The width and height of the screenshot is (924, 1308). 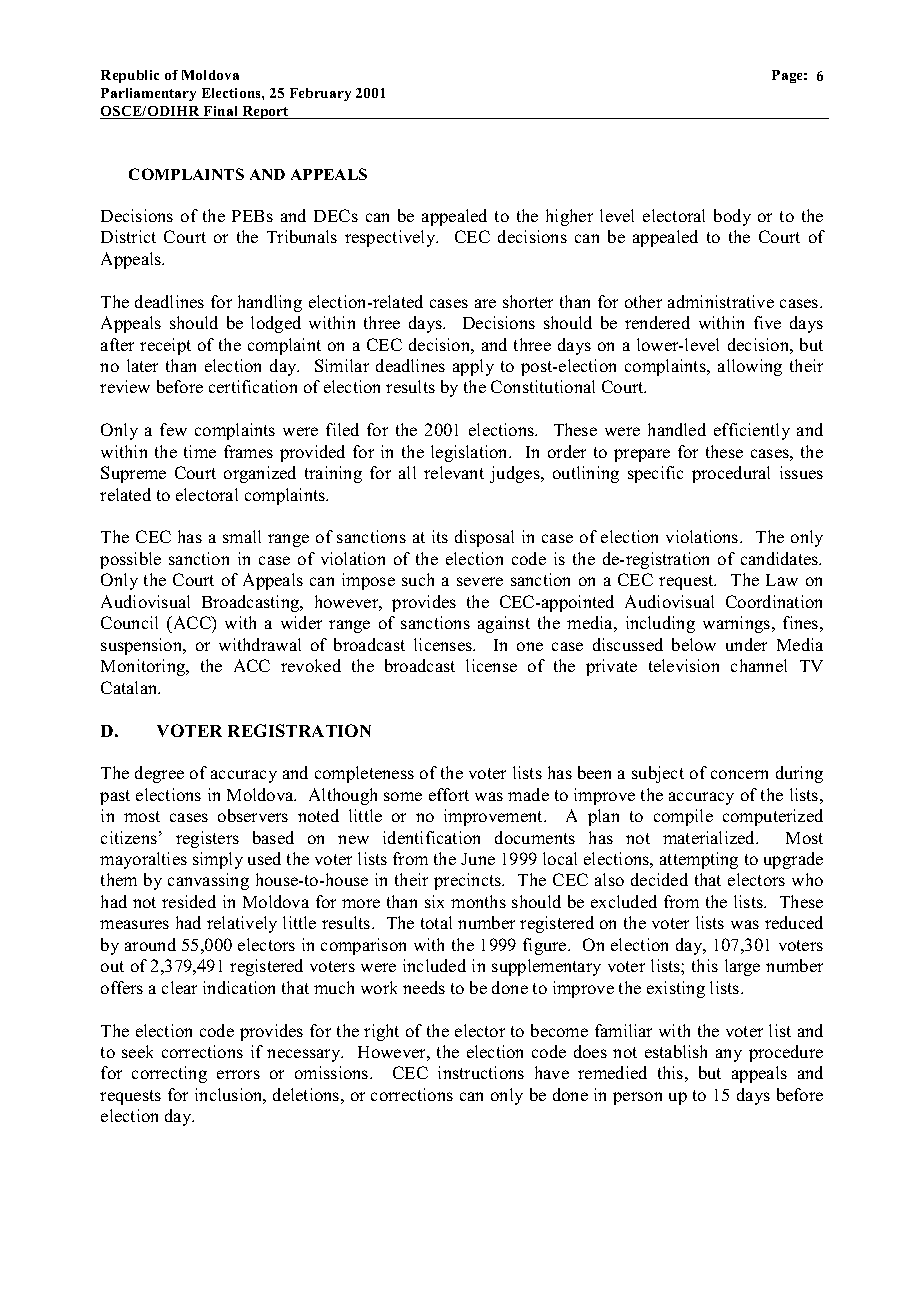 I want to click on identification, so click(x=431, y=837).
